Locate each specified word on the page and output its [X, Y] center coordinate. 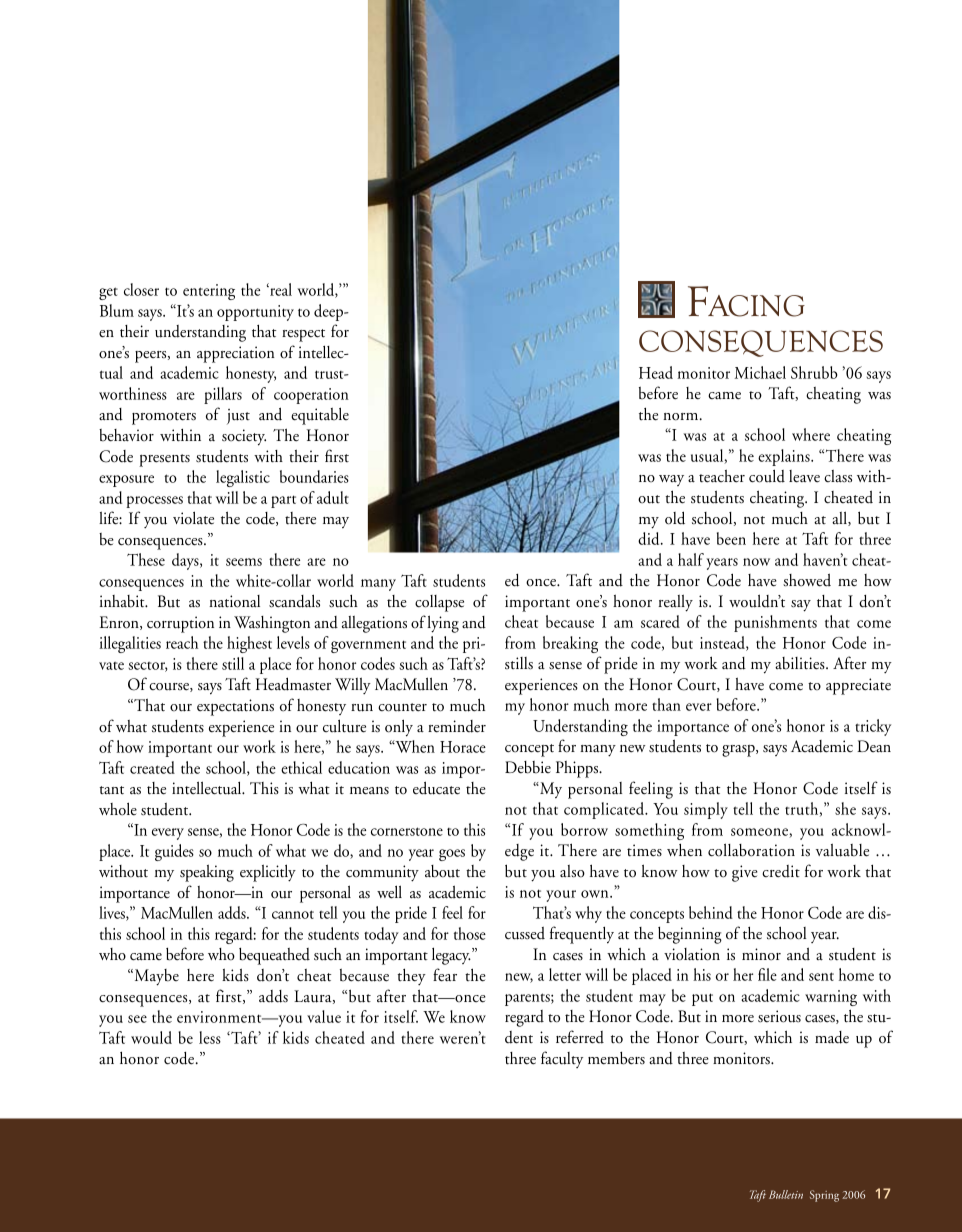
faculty [562, 1059]
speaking [207, 873]
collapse [439, 603]
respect [303, 335]
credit [781, 871]
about [442, 871]
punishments [775, 623]
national [234, 601]
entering [209, 292]
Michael [760, 372]
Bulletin [786, 1194]
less [210, 1037]
